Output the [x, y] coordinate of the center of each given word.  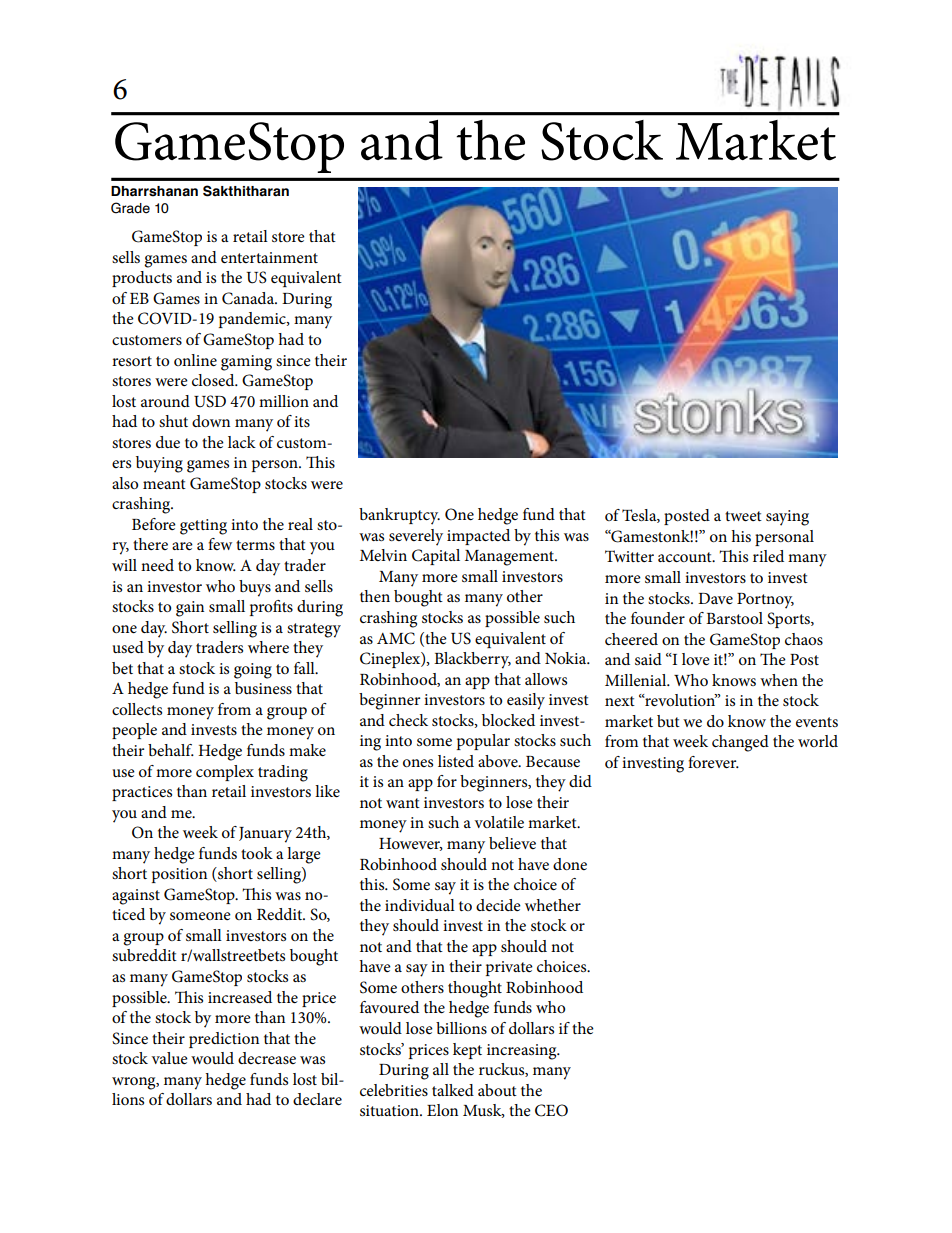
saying [787, 518]
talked [453, 1090]
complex [225, 773]
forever [713, 762]
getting [203, 527]
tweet [743, 516]
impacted [478, 537]
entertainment [269, 257]
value [169, 1058]
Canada [249, 298]
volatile [499, 822]
